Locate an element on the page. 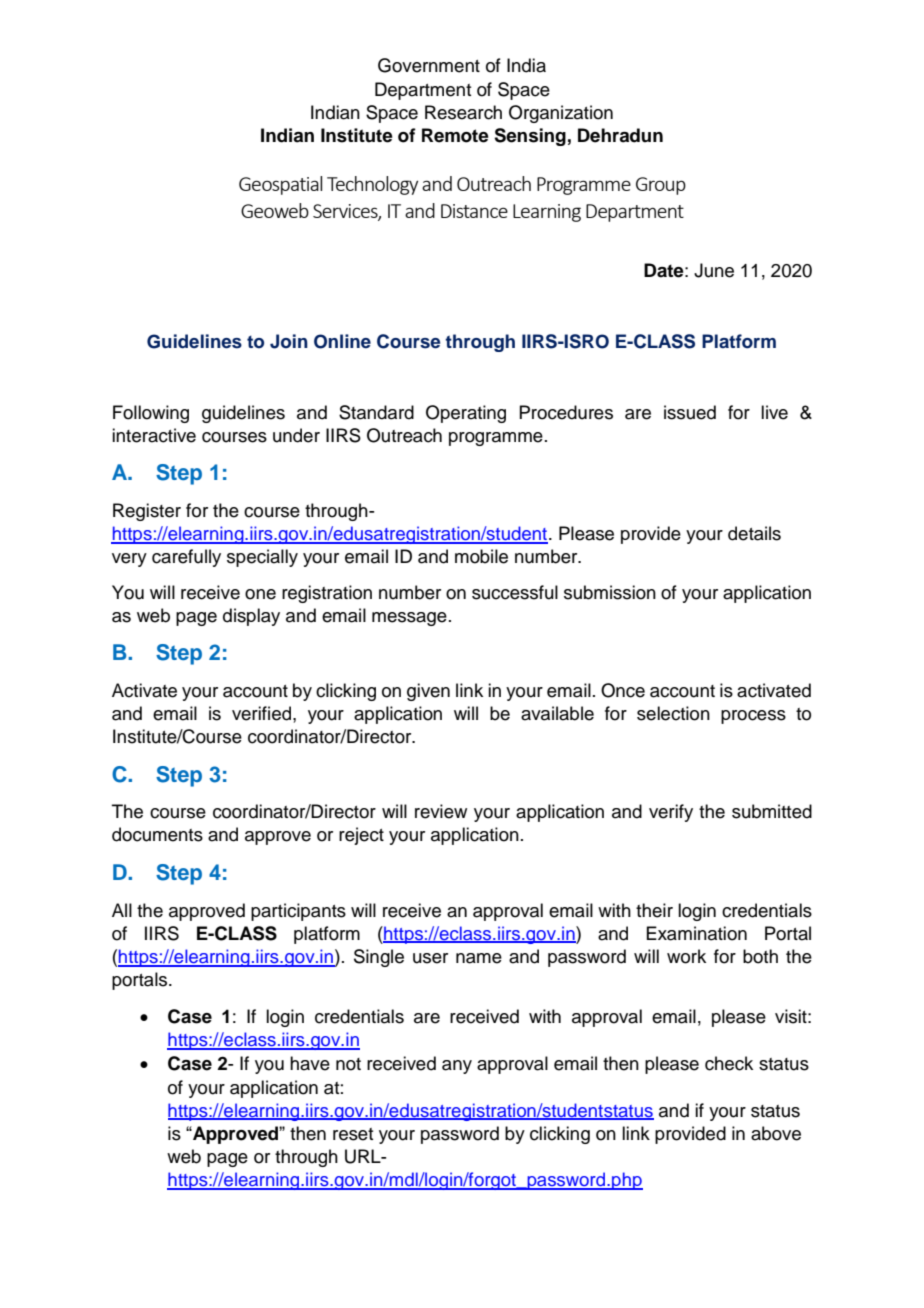  Geospatial is located at coordinates (280, 185).
